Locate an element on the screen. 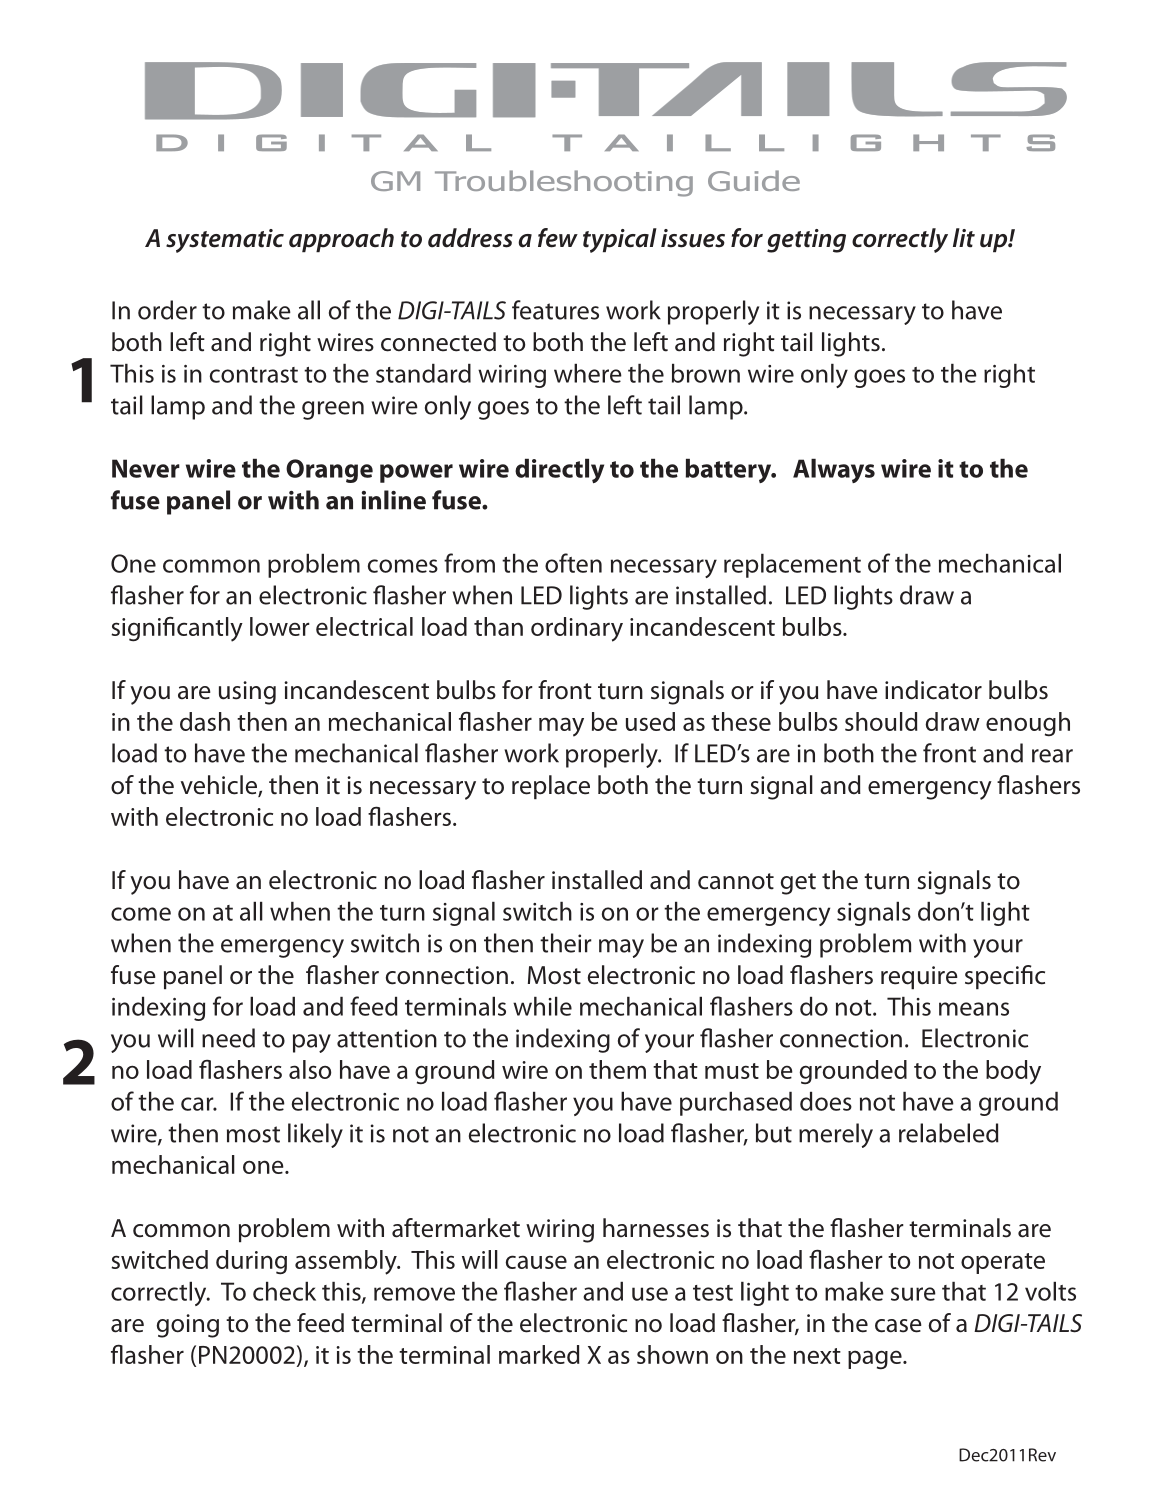 The image size is (1153, 1492). lit is located at coordinates (964, 238).
